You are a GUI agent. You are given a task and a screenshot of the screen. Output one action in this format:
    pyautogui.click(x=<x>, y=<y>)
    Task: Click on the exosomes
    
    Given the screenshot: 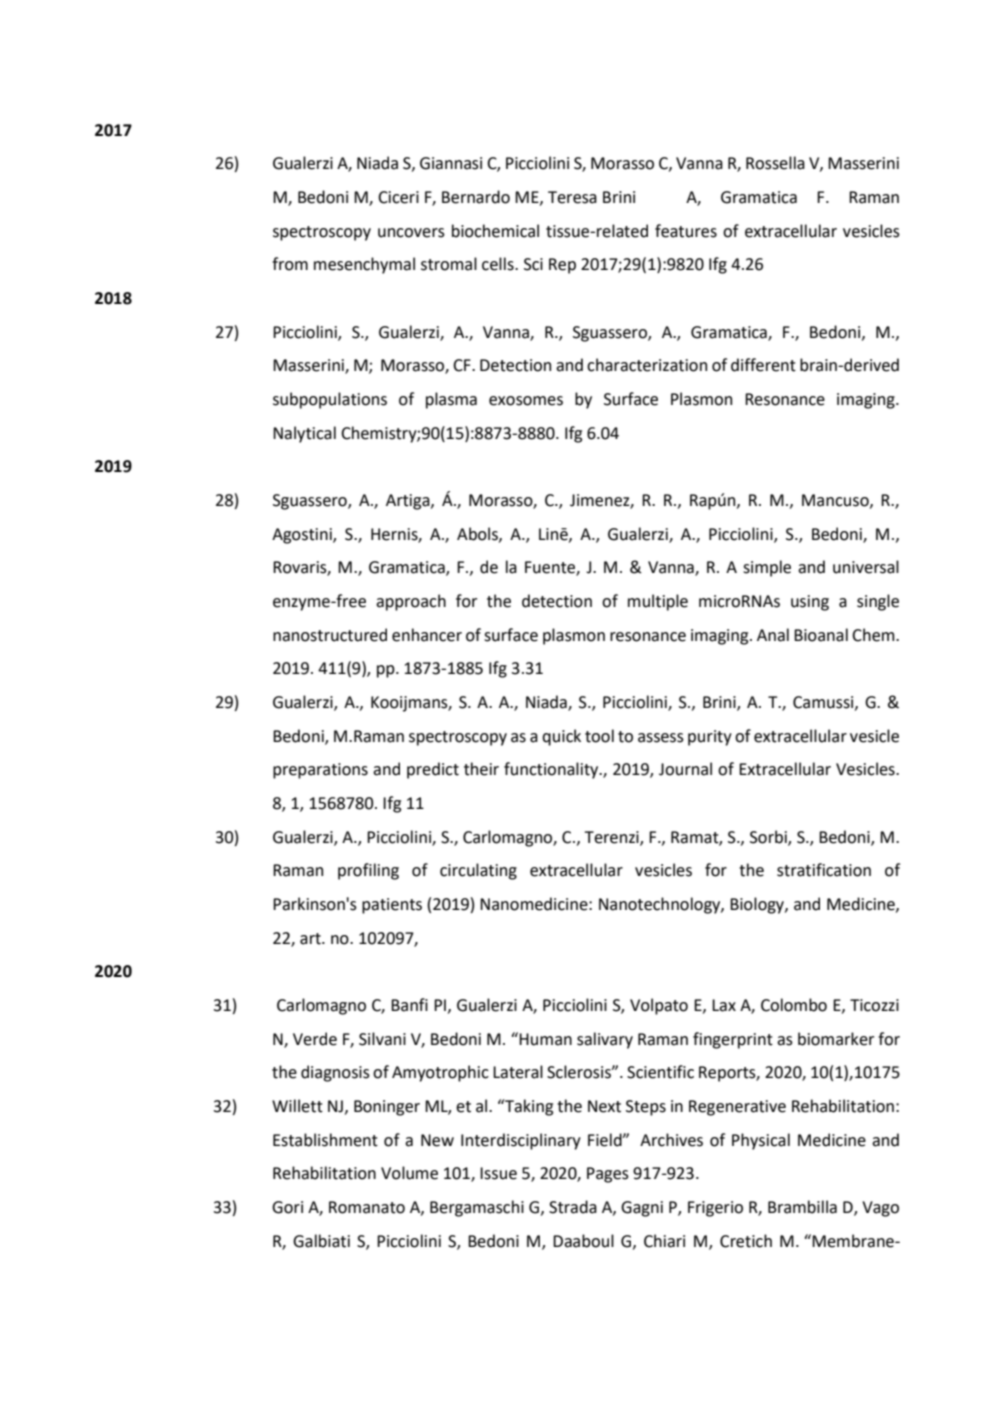 What is the action you would take?
    pyautogui.click(x=526, y=401)
